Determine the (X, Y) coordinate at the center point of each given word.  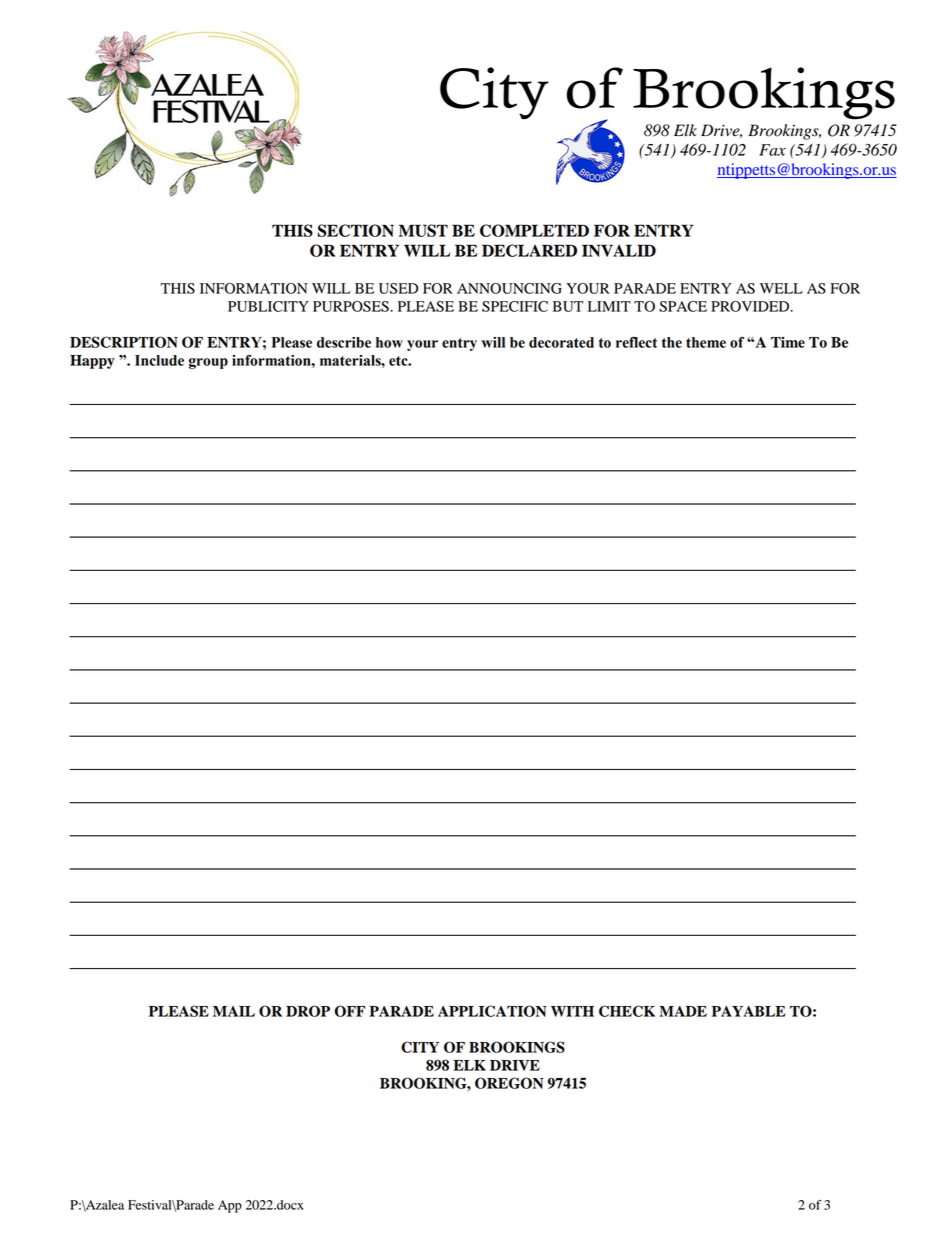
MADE (683, 1011)
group (208, 363)
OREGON (509, 1083)
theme (706, 342)
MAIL (234, 1011)
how (389, 342)
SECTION (355, 230)
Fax (772, 150)
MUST (423, 230)
